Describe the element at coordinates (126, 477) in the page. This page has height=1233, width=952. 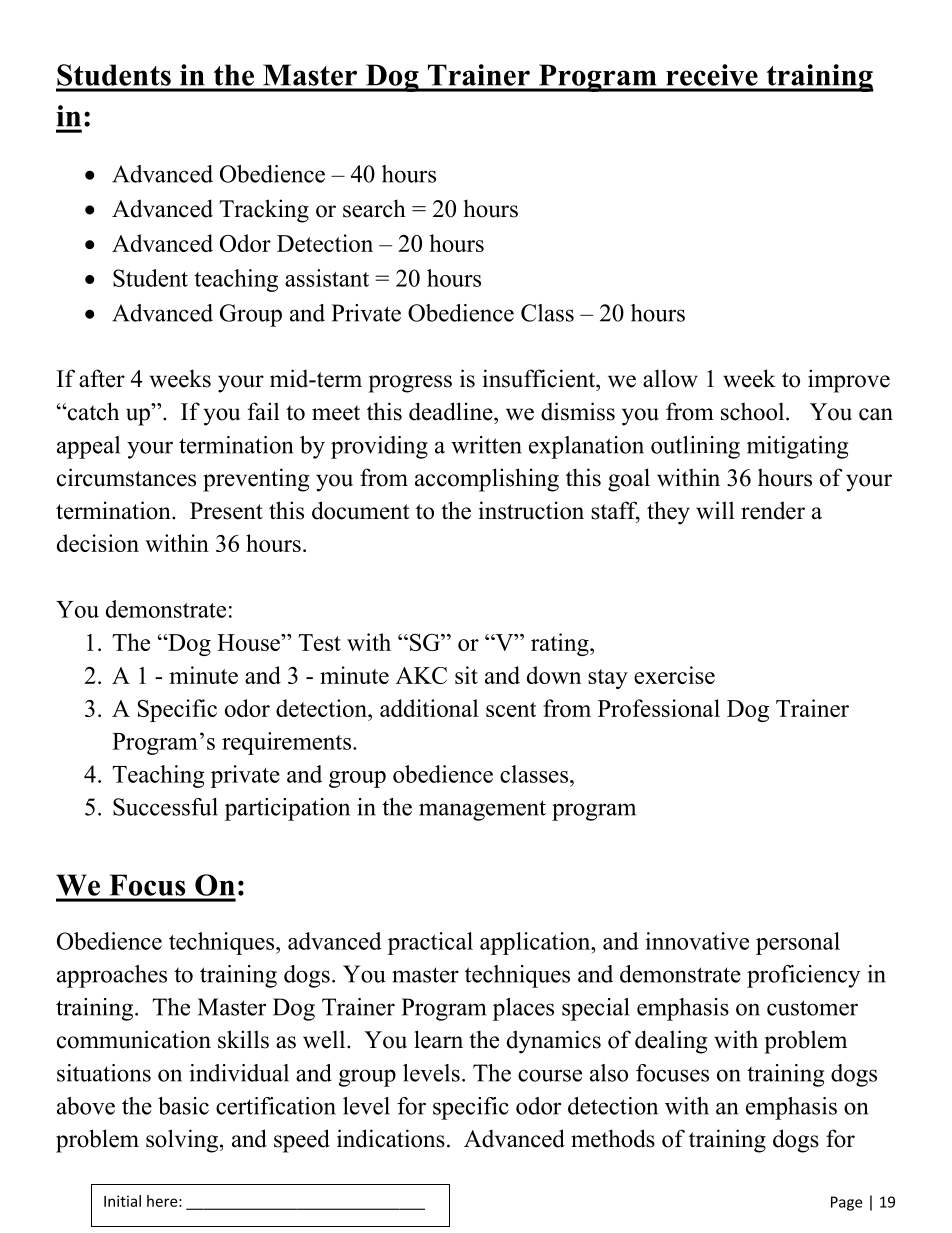
I see `circumstances` at that location.
